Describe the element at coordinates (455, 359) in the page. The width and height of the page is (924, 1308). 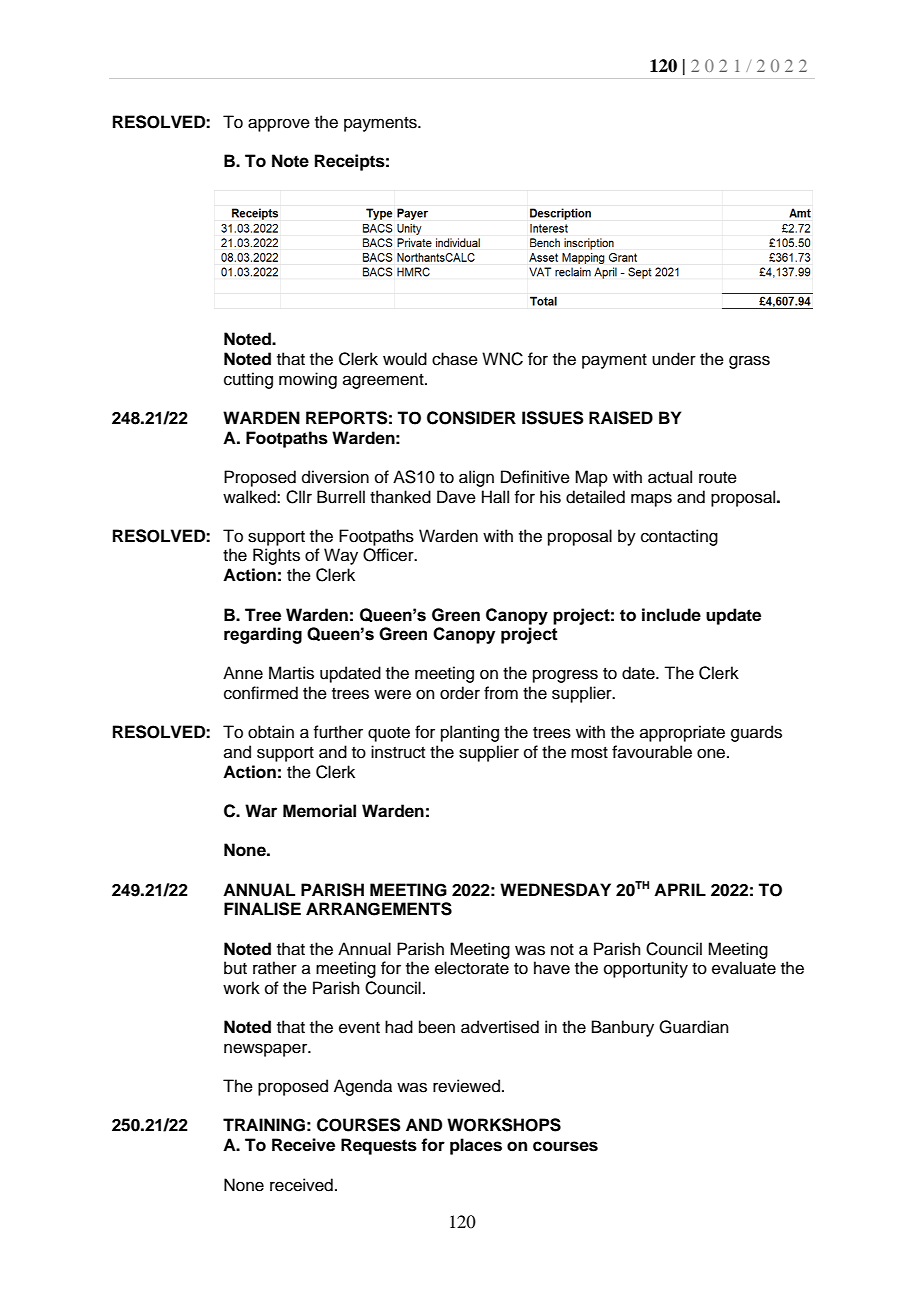
I see `chase` at that location.
